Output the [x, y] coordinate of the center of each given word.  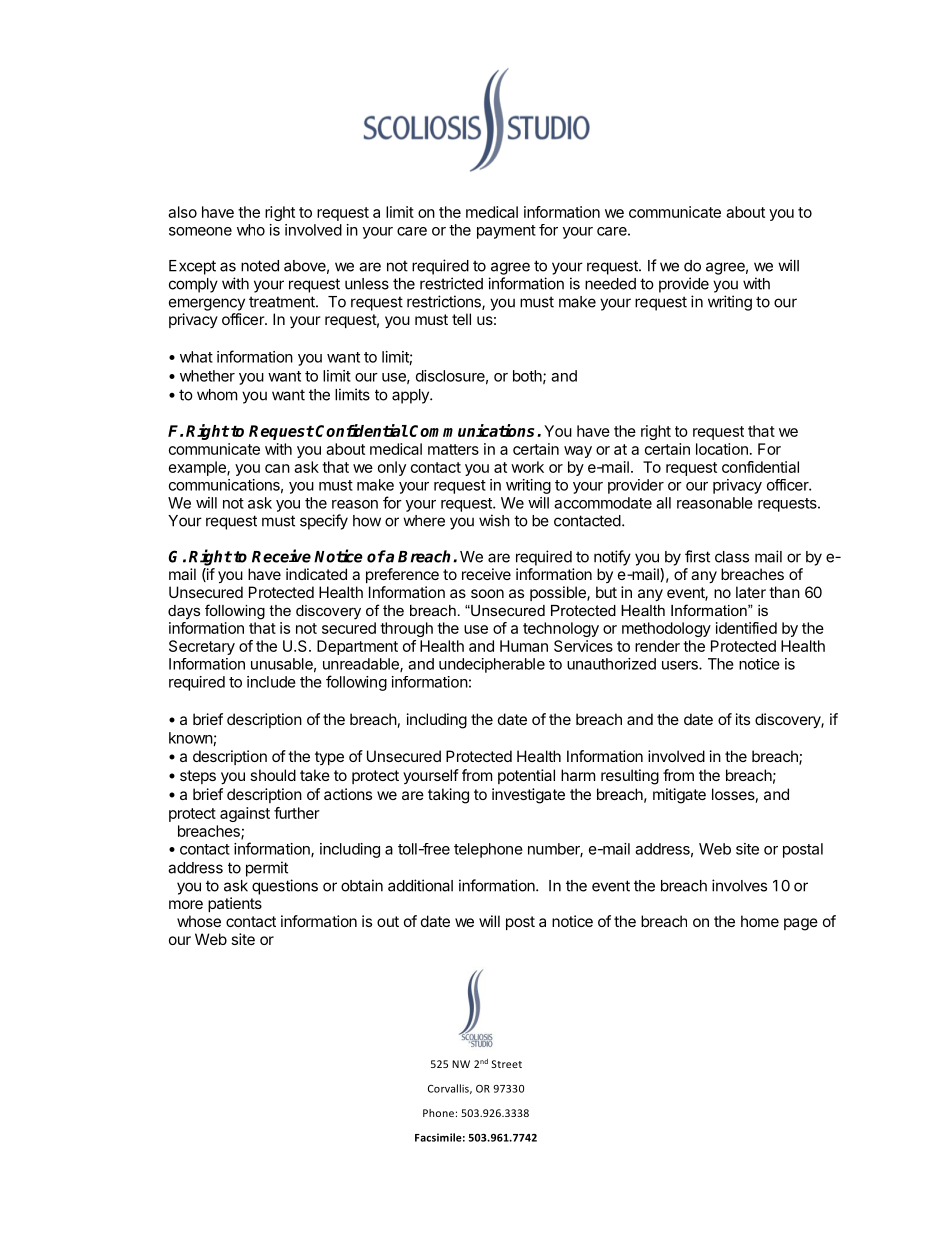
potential [526, 776]
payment [506, 232]
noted [260, 266]
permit [267, 869]
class [732, 557]
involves [739, 885]
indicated [316, 574]
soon [487, 593]
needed [610, 284]
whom [217, 395]
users [681, 665]
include [271, 682]
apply [411, 396]
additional [420, 885]
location [722, 449]
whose [199, 921]
